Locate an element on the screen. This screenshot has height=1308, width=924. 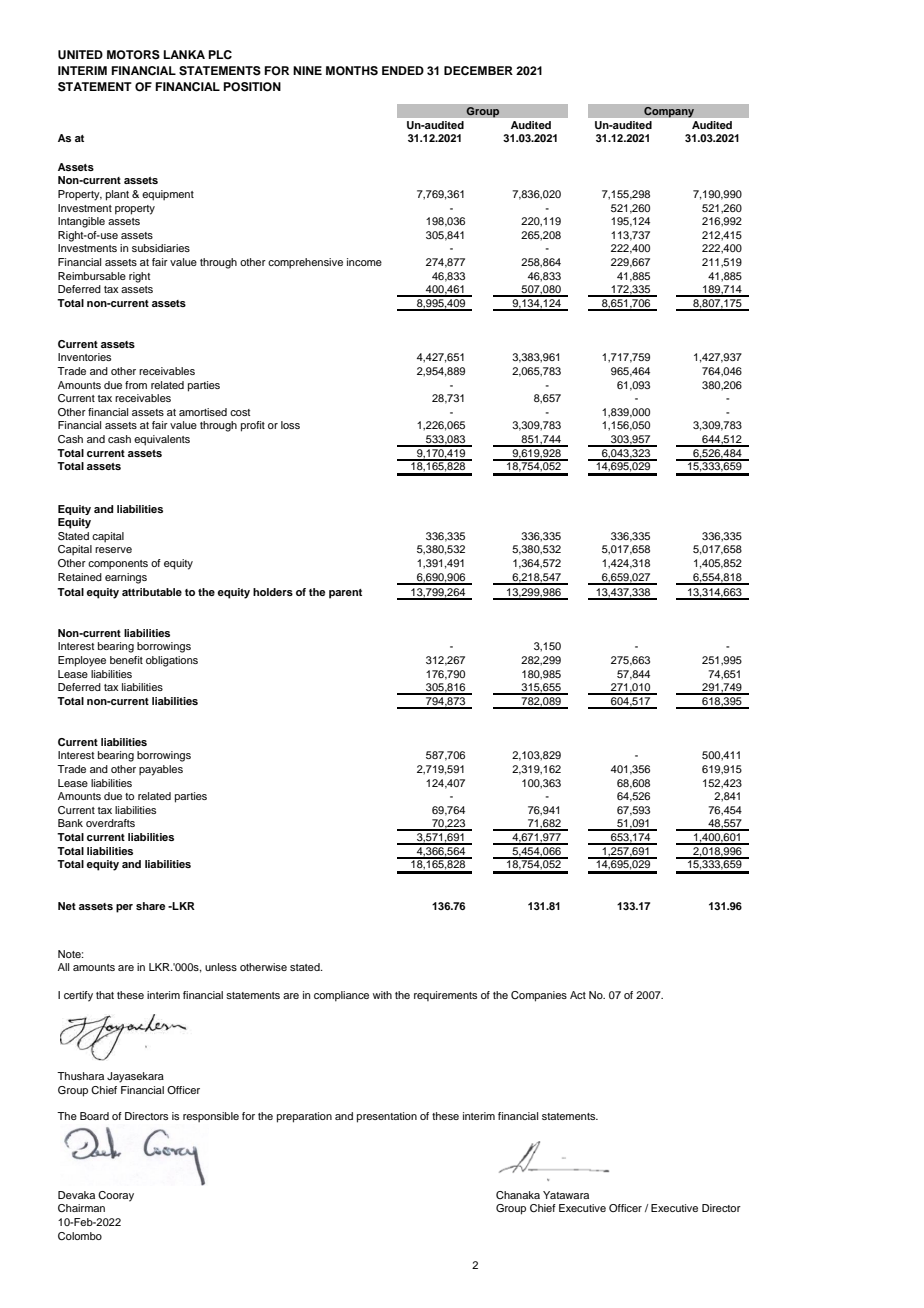
income is located at coordinates (364, 262).
